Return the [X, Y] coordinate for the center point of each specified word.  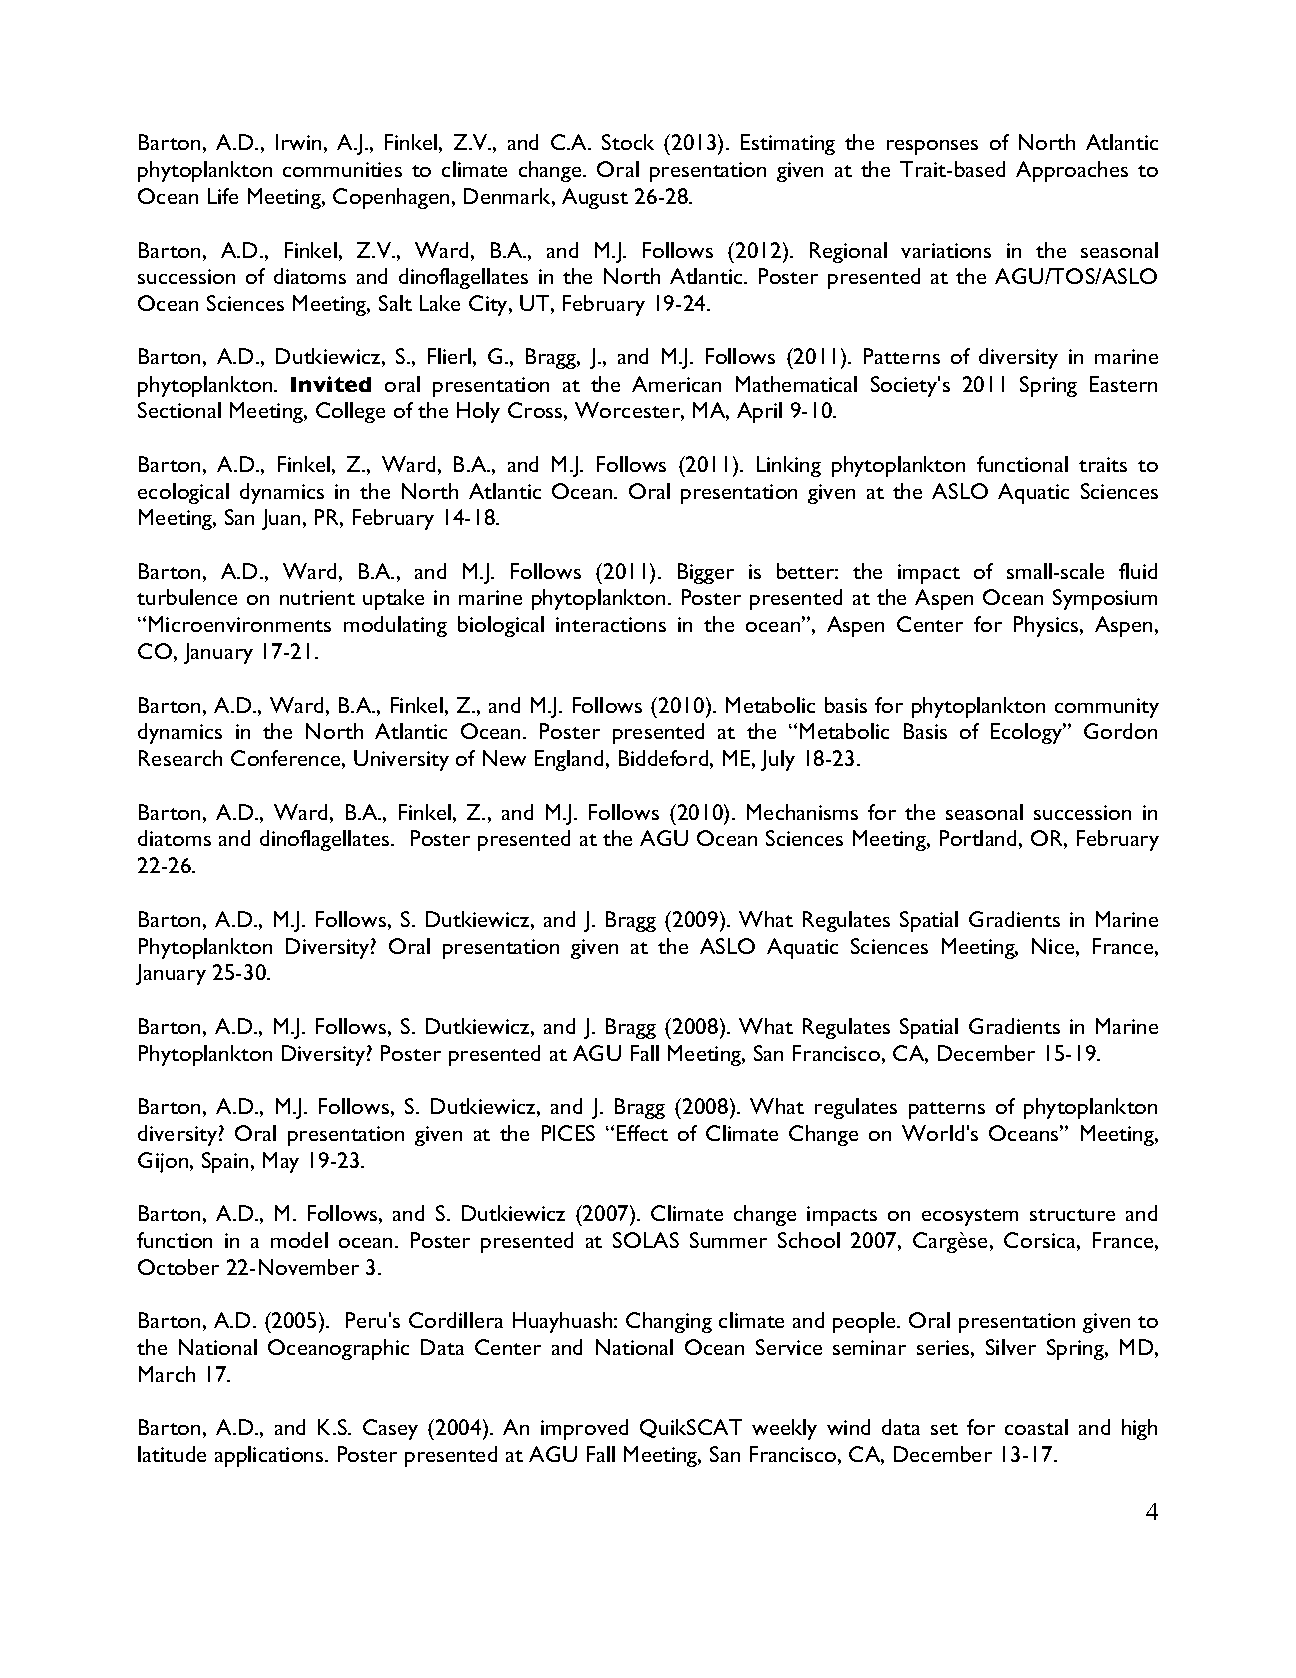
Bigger [706, 573]
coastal [1036, 1427]
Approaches [1072, 171]
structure [1072, 1215]
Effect [642, 1133]
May [281, 1162]
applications [270, 1456]
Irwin [298, 142]
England [569, 760]
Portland [978, 838]
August [595, 198]
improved [584, 1429]
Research [180, 758]
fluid [1138, 571]
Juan [281, 519]
